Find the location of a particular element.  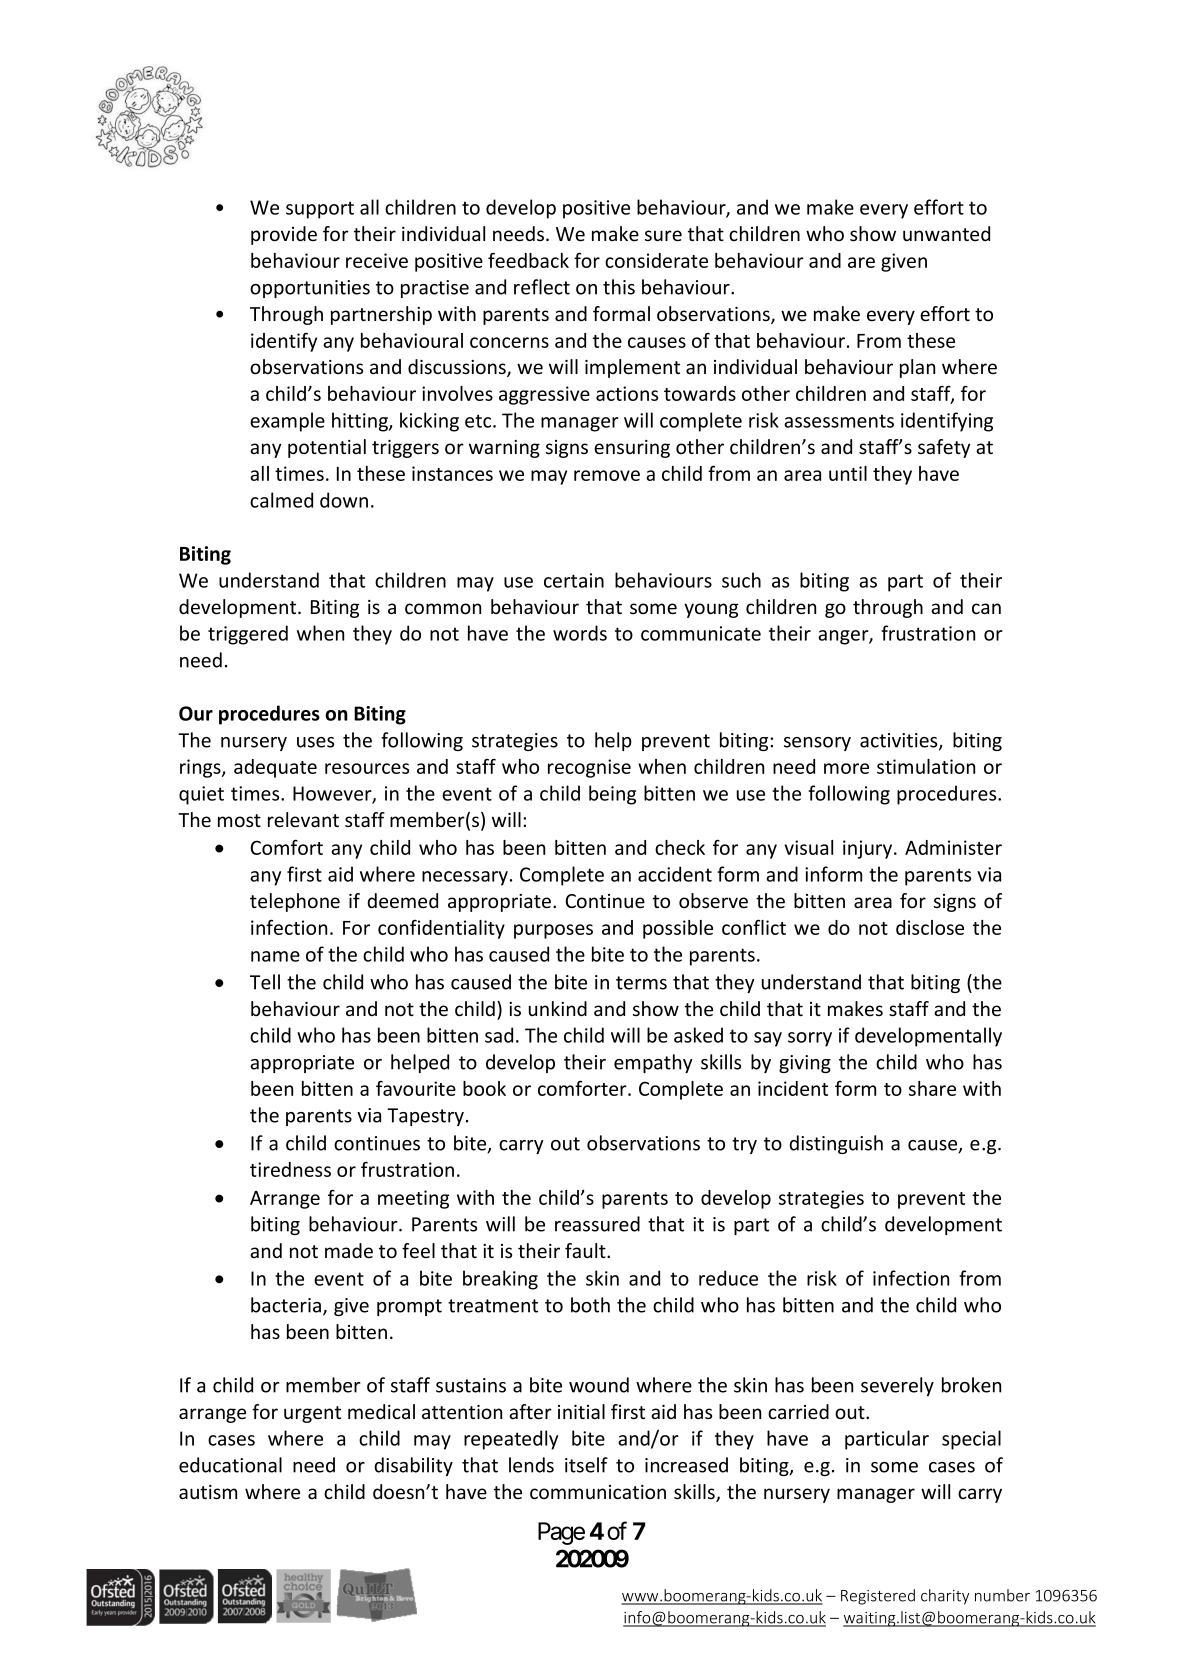

triggered is located at coordinates (248, 635).
